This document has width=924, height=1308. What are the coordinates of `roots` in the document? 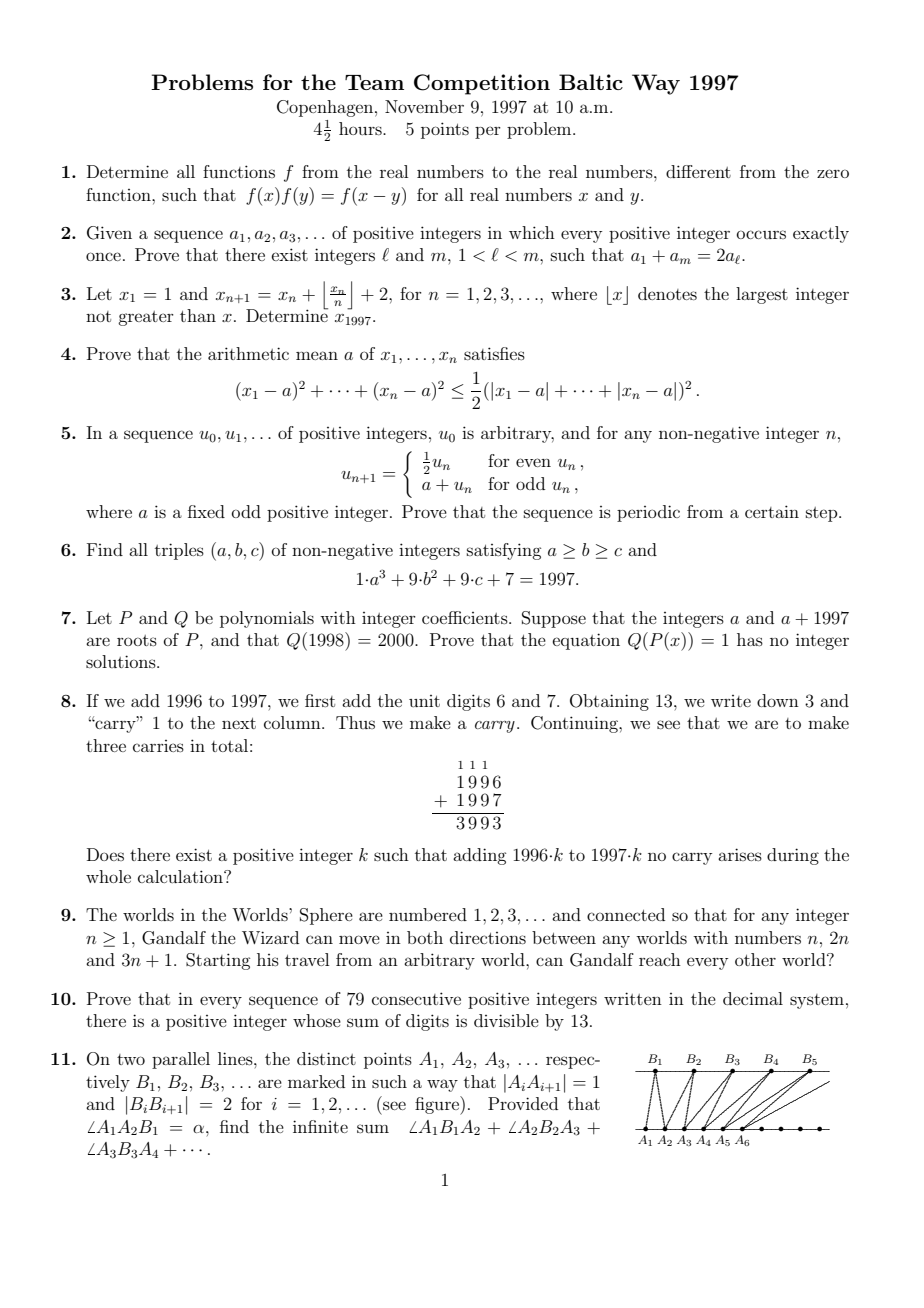 It's located at (137, 640).
